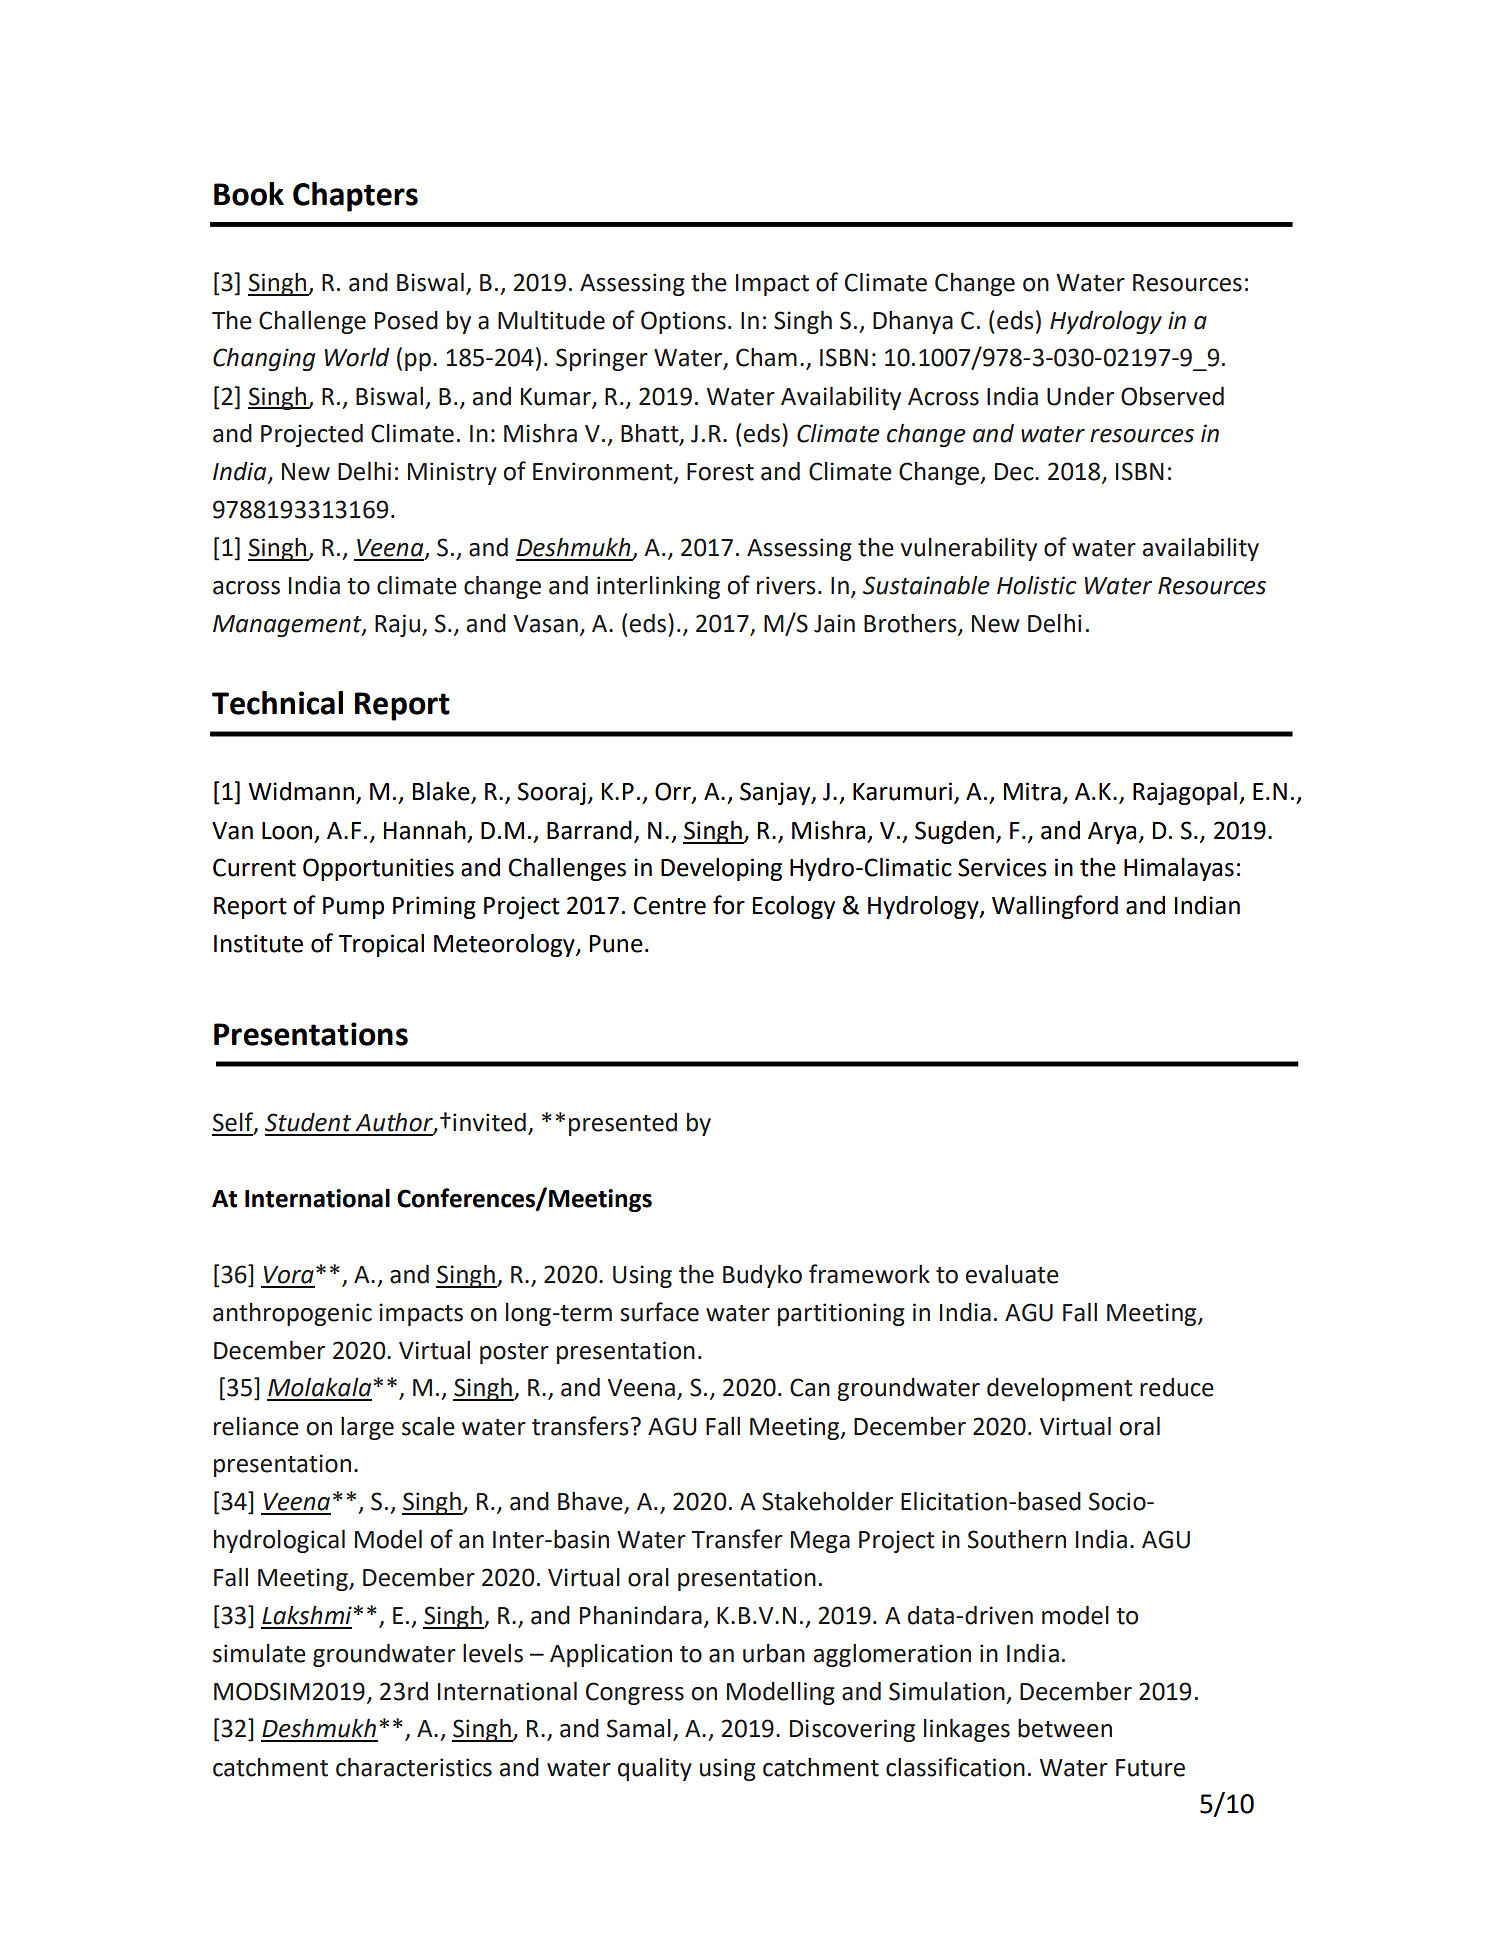 This image has width=1502, height=1943. What do you see at coordinates (355, 197) in the image?
I see `Chapters` at bounding box center [355, 197].
